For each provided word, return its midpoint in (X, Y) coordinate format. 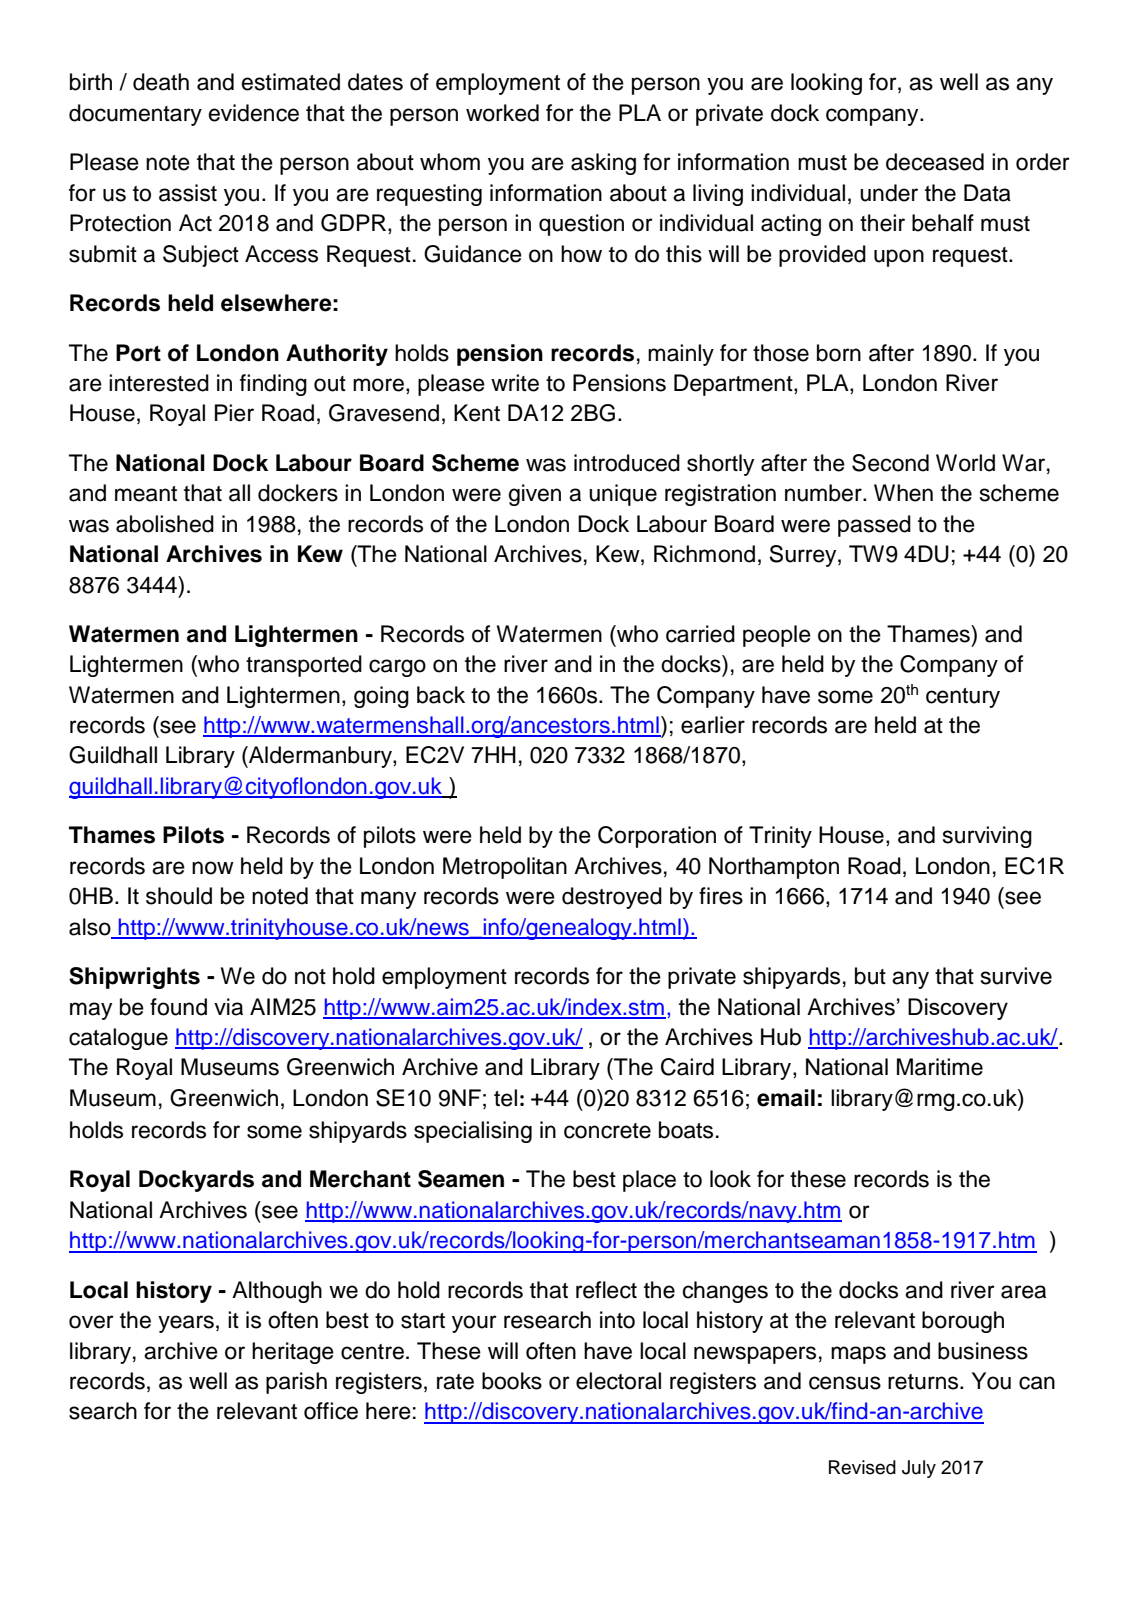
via (228, 1007)
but (870, 976)
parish (296, 1383)
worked (502, 113)
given (535, 495)
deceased (935, 162)
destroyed (612, 898)
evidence (254, 113)
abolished (165, 524)
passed (874, 526)
